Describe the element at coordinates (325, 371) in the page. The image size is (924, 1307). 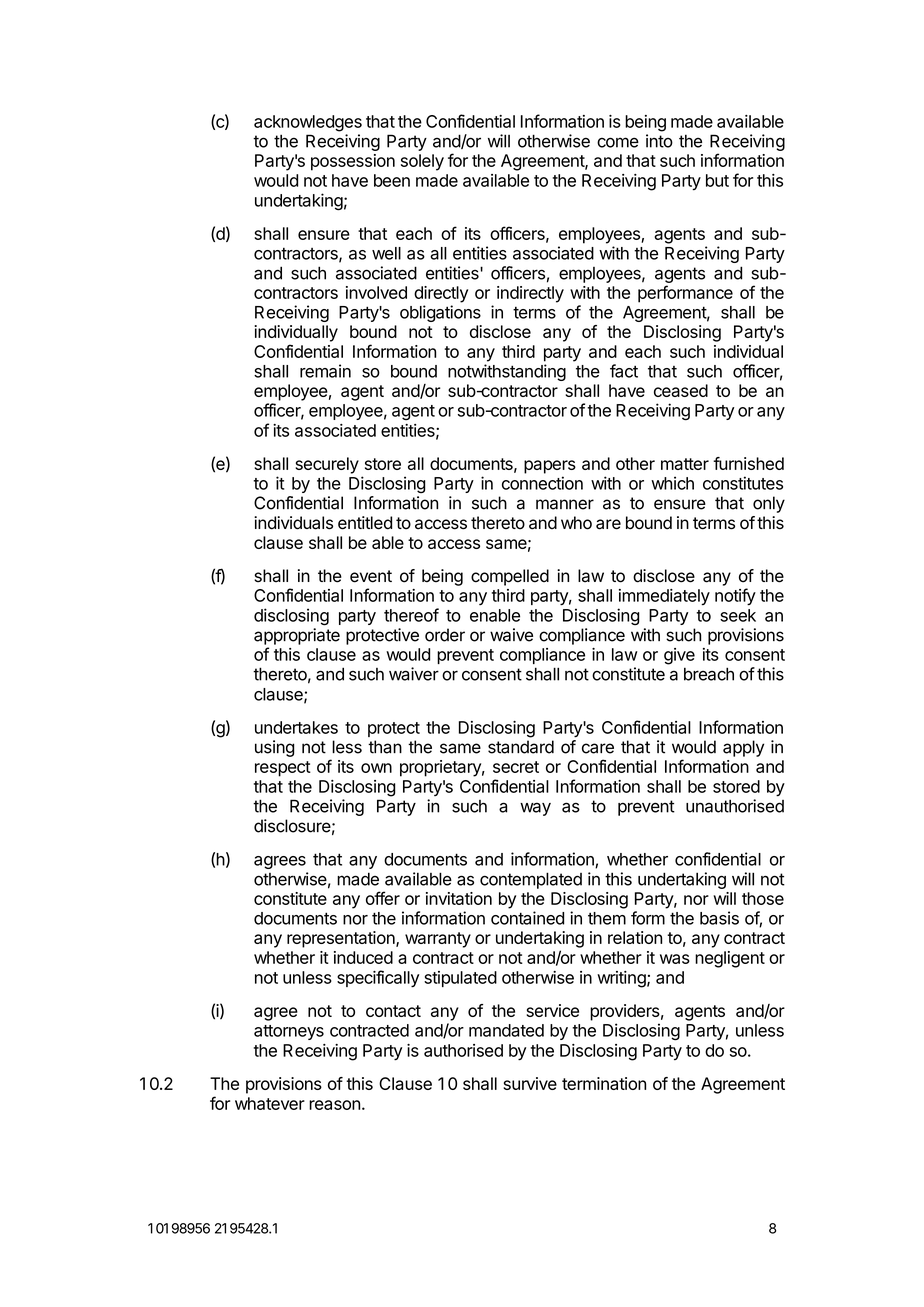
I see `remain` at that location.
